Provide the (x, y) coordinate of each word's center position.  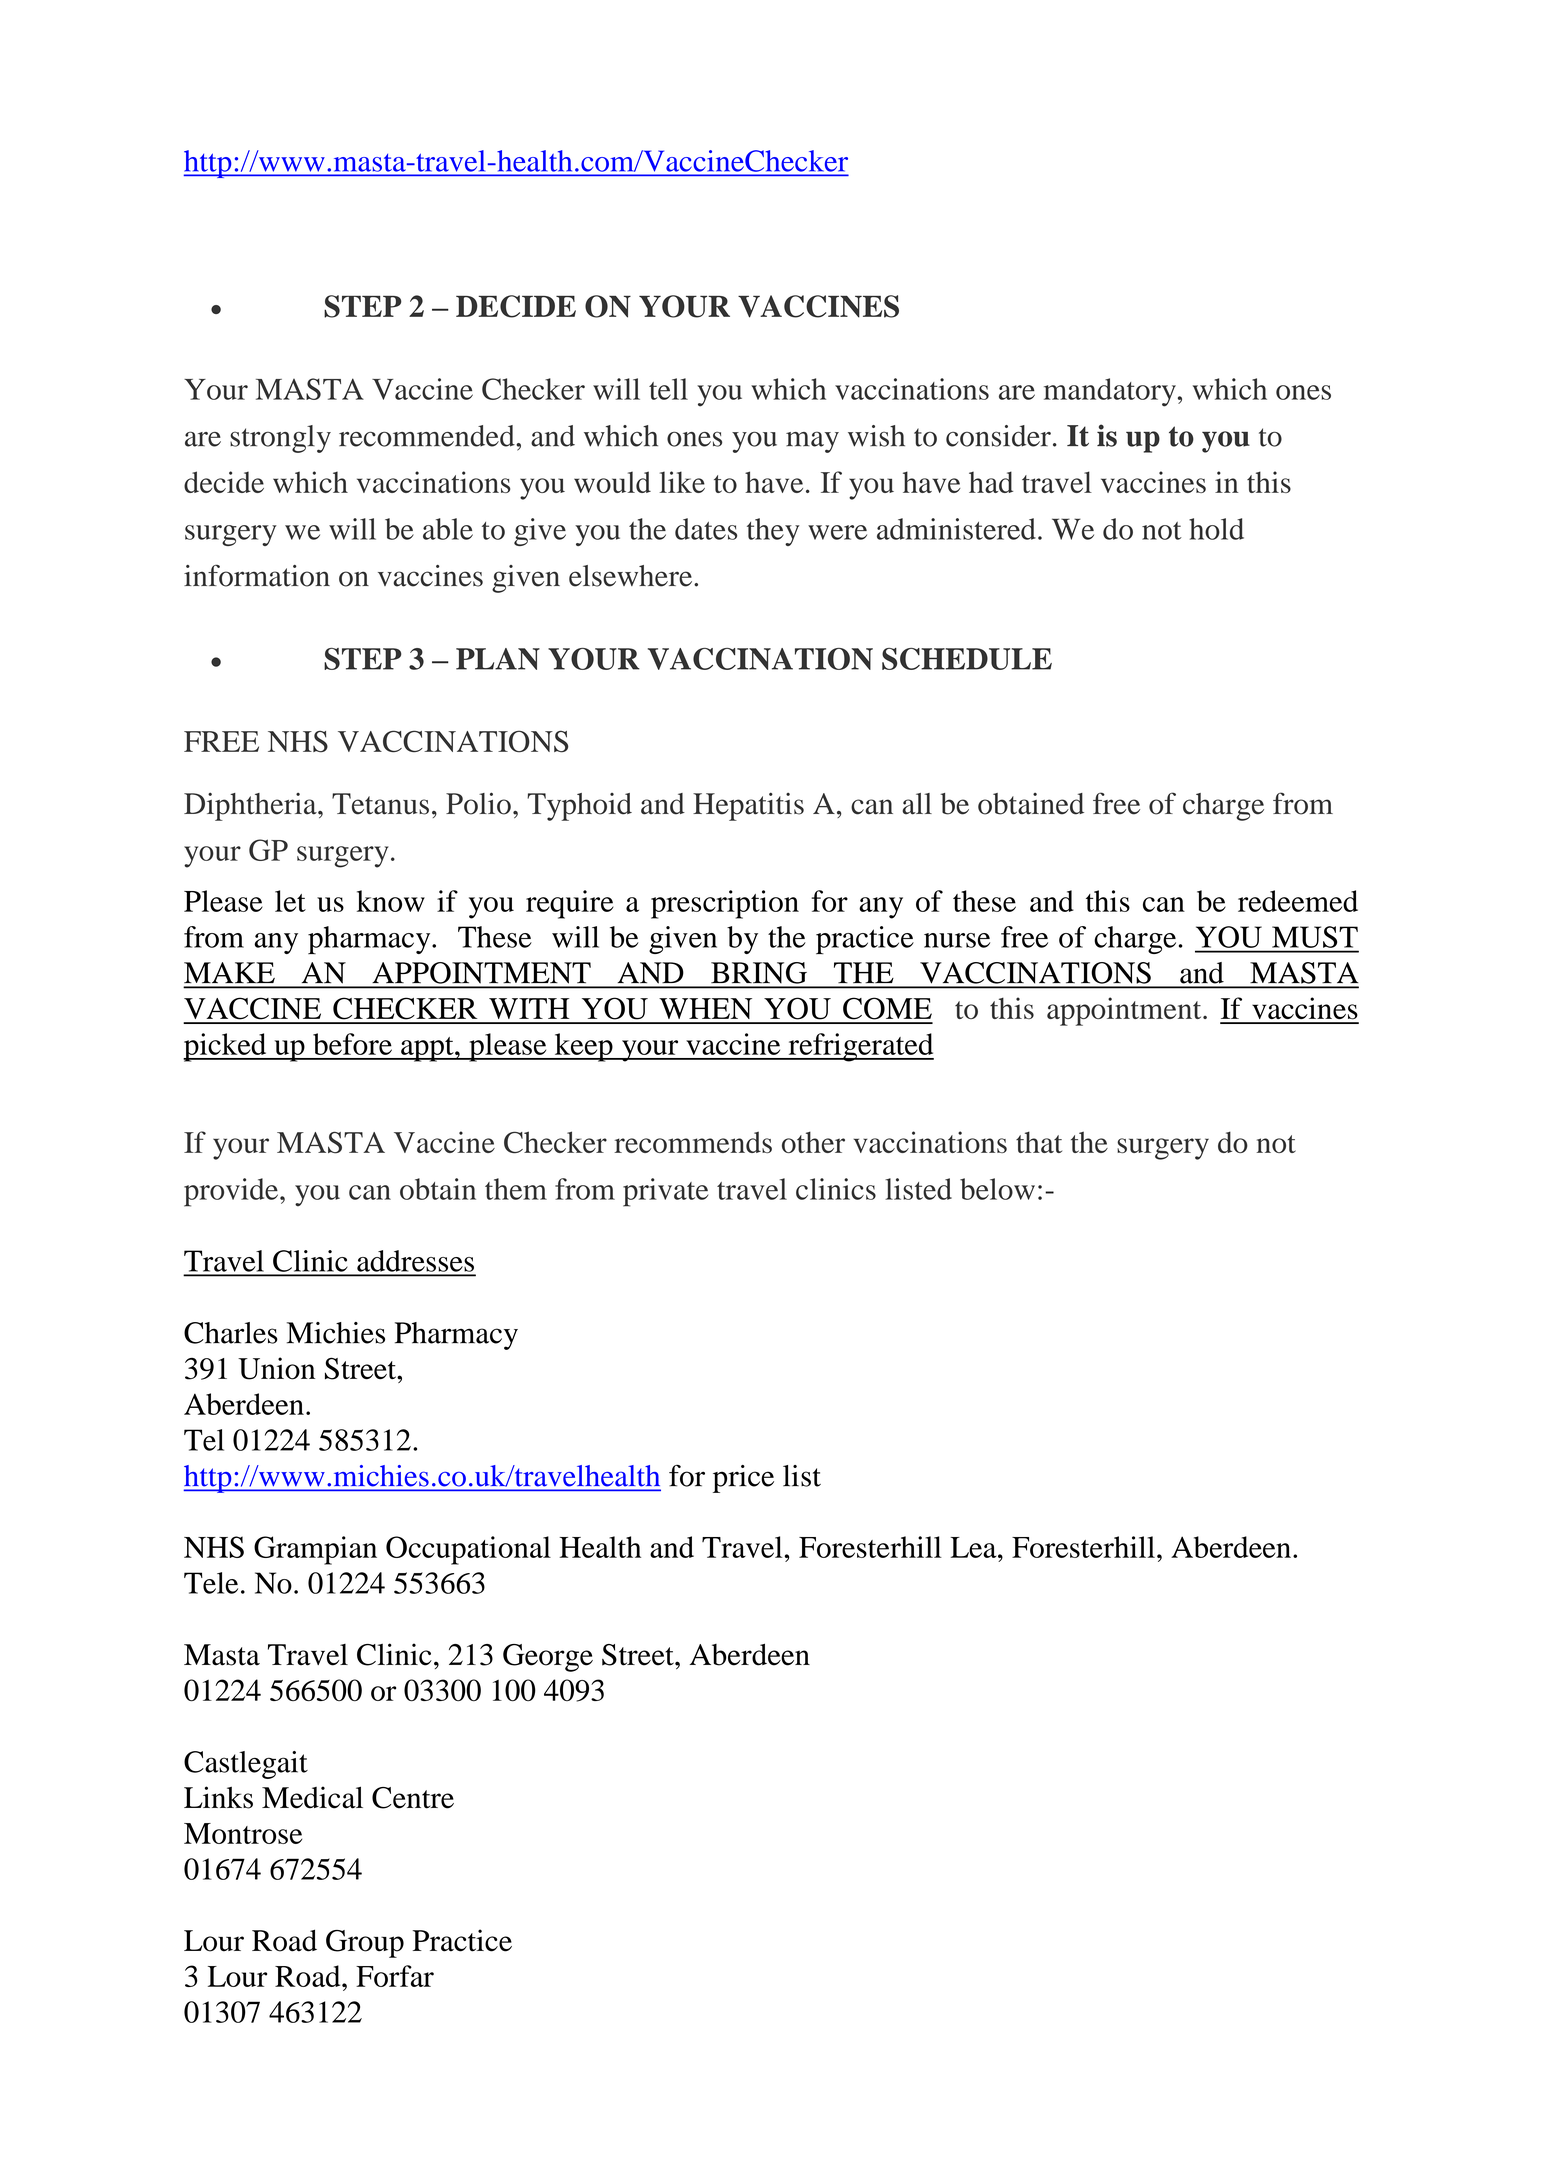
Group (365, 1944)
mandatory (1110, 392)
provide (231, 1192)
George (548, 1658)
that (1039, 1142)
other (813, 1142)
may (812, 442)
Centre (413, 1798)
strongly (280, 439)
